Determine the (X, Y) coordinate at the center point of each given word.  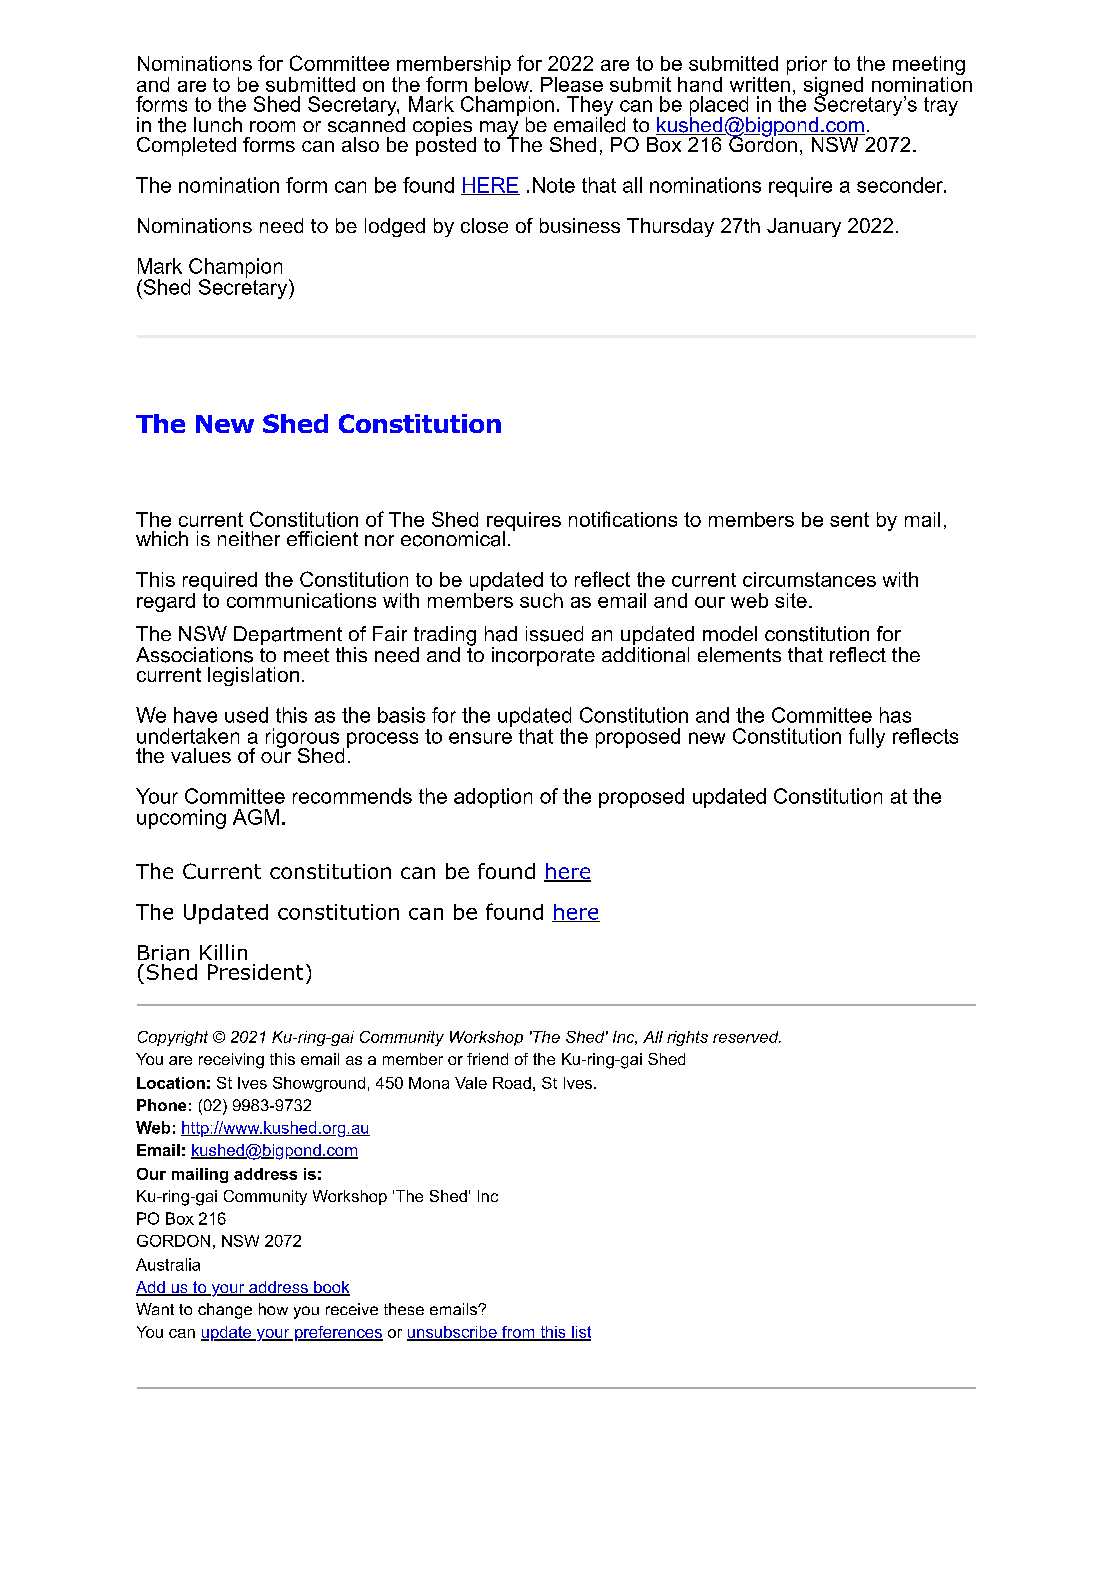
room (272, 126)
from (518, 1333)
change (225, 1311)
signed (833, 88)
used (246, 715)
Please (572, 84)
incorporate (543, 656)
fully (867, 738)
